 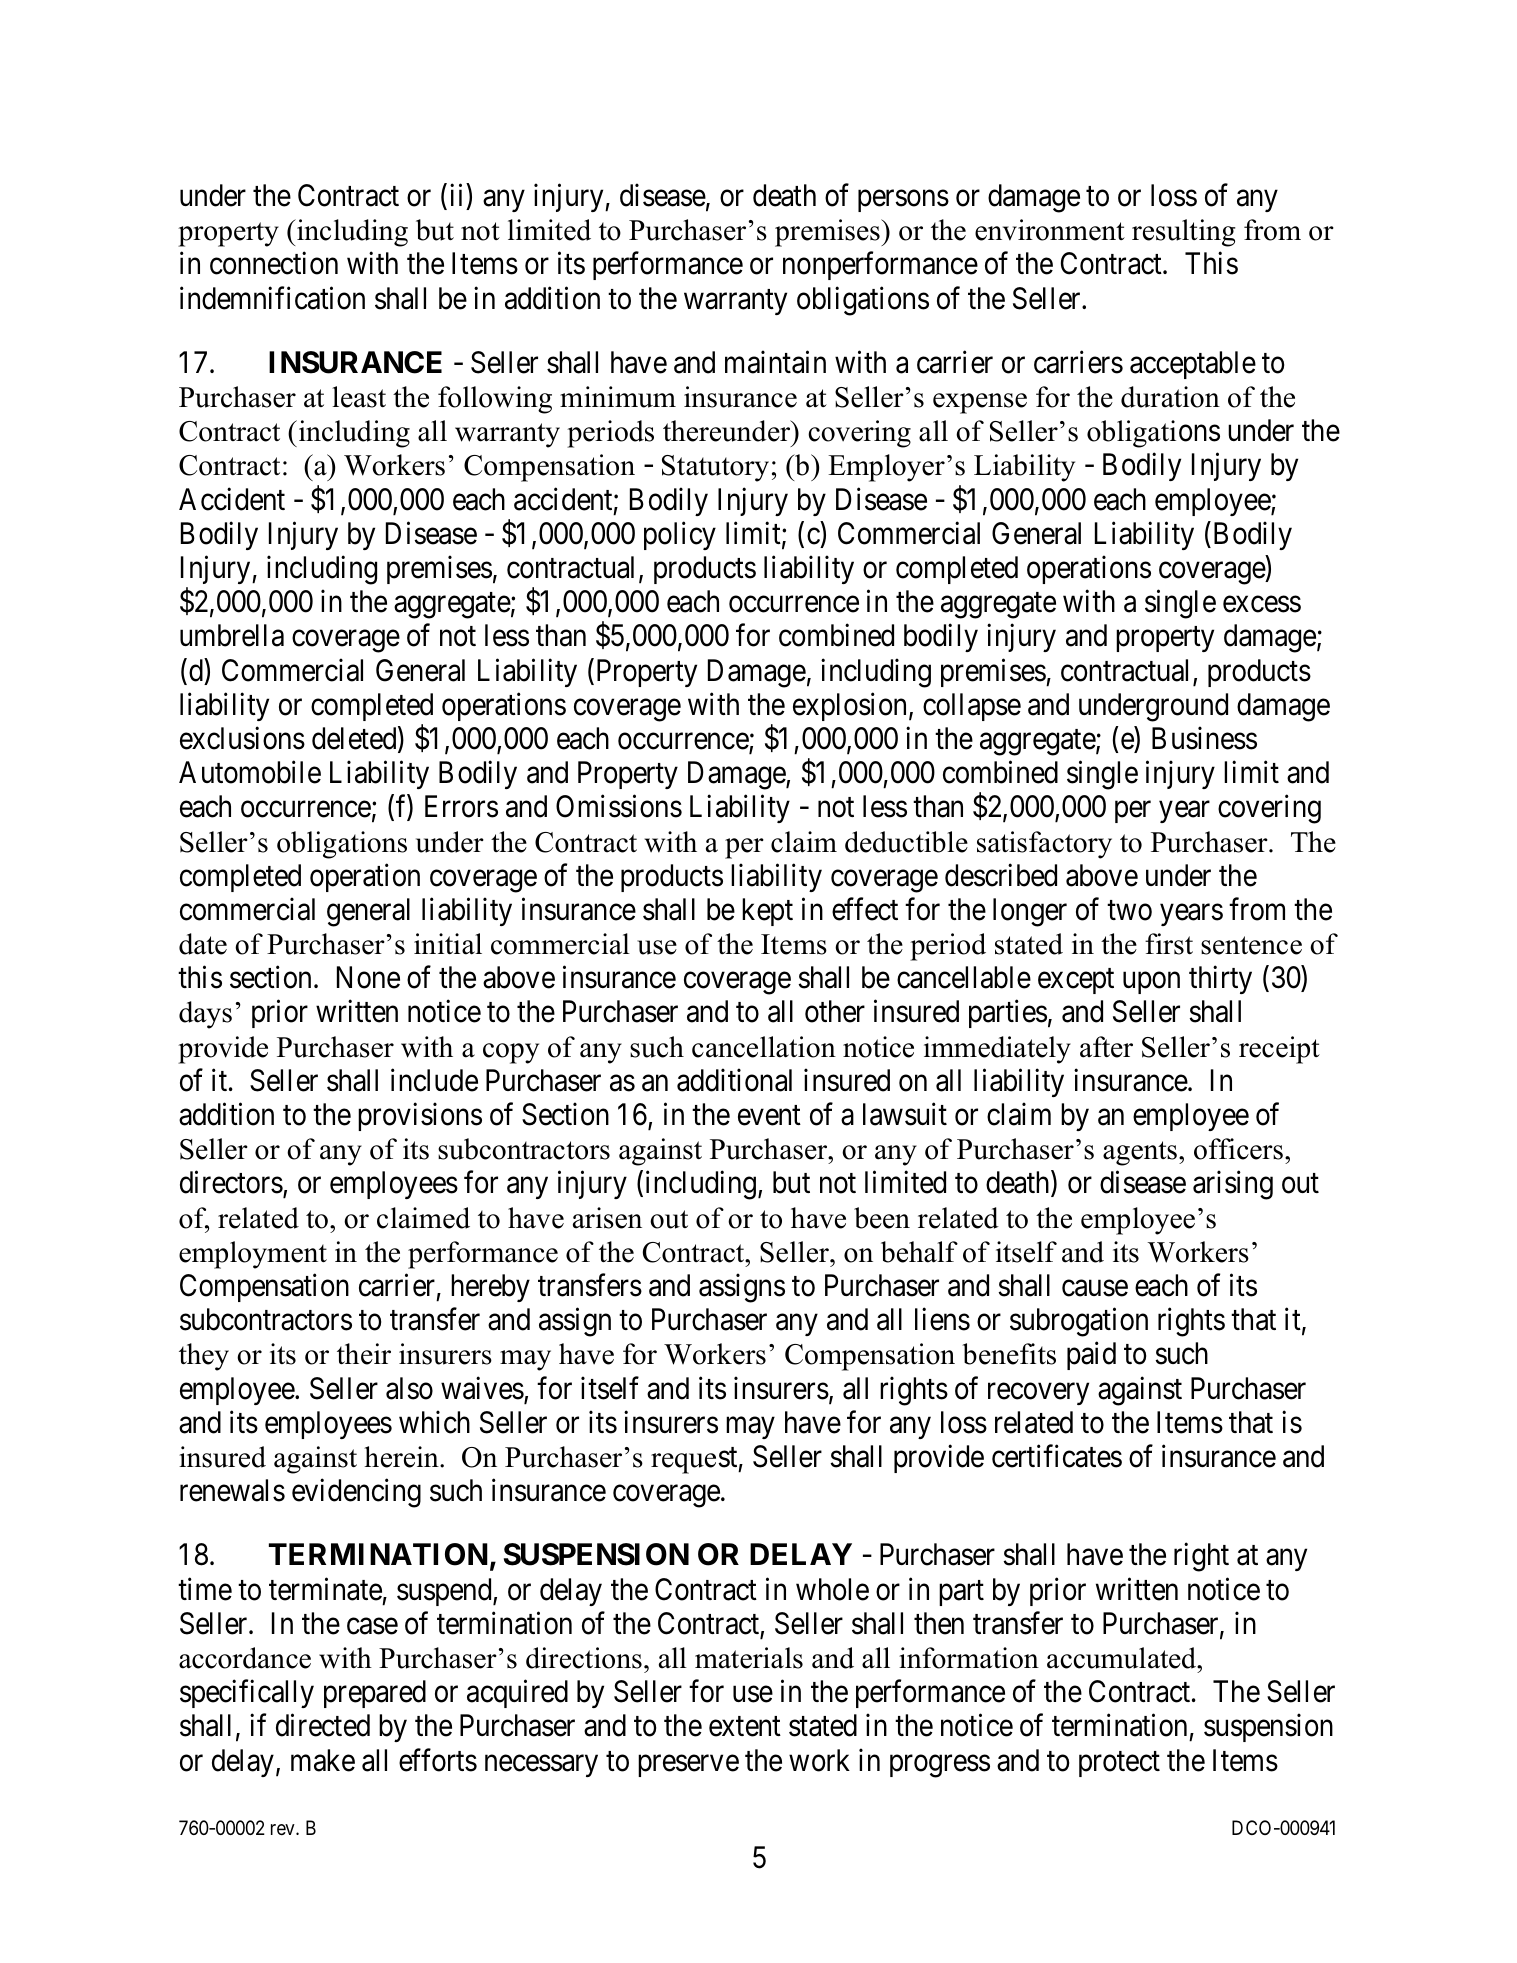 What do you see at coordinates (851, 707) in the screenshot?
I see `explosion` at bounding box center [851, 707].
